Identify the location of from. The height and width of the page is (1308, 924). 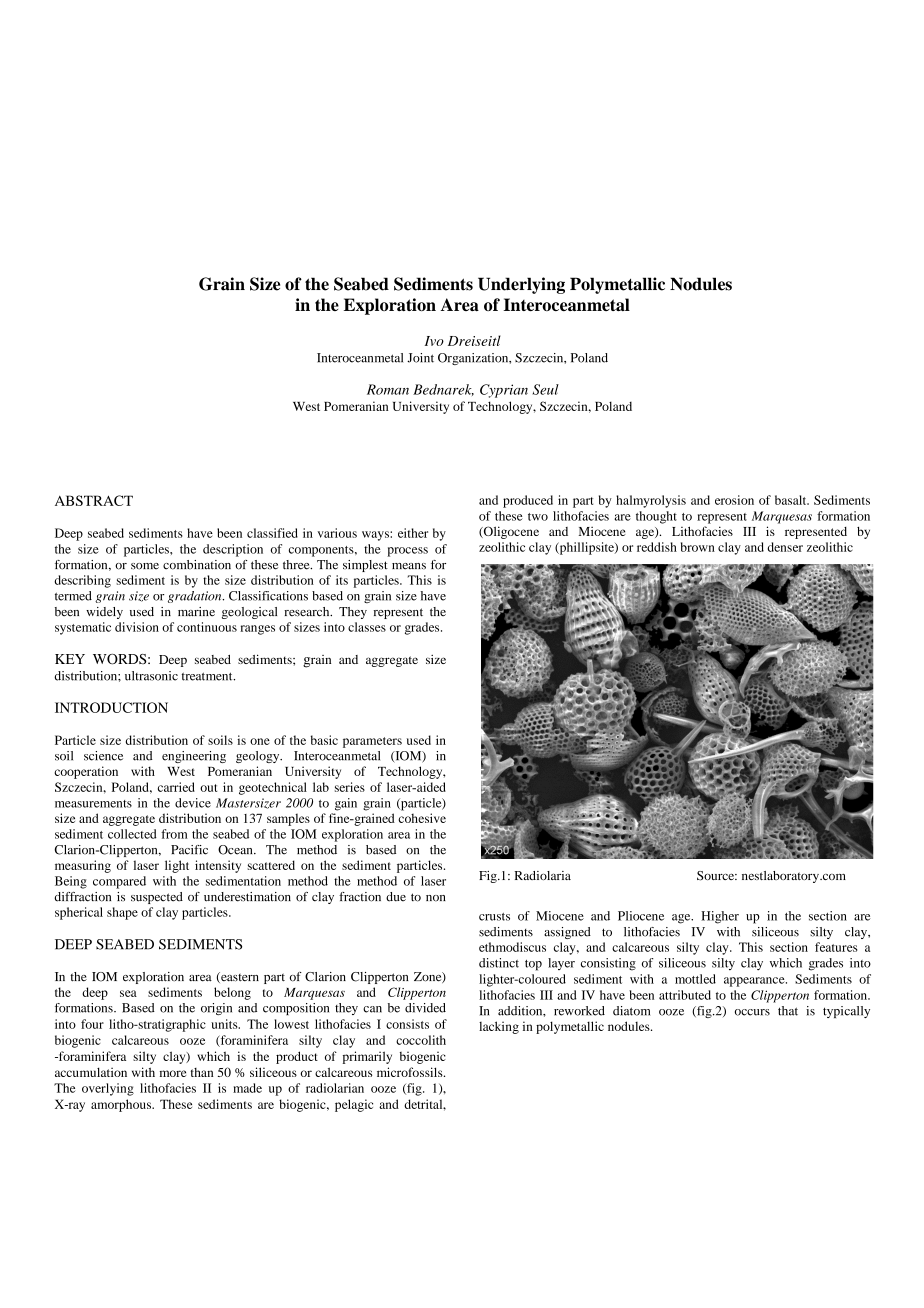
(174, 834).
